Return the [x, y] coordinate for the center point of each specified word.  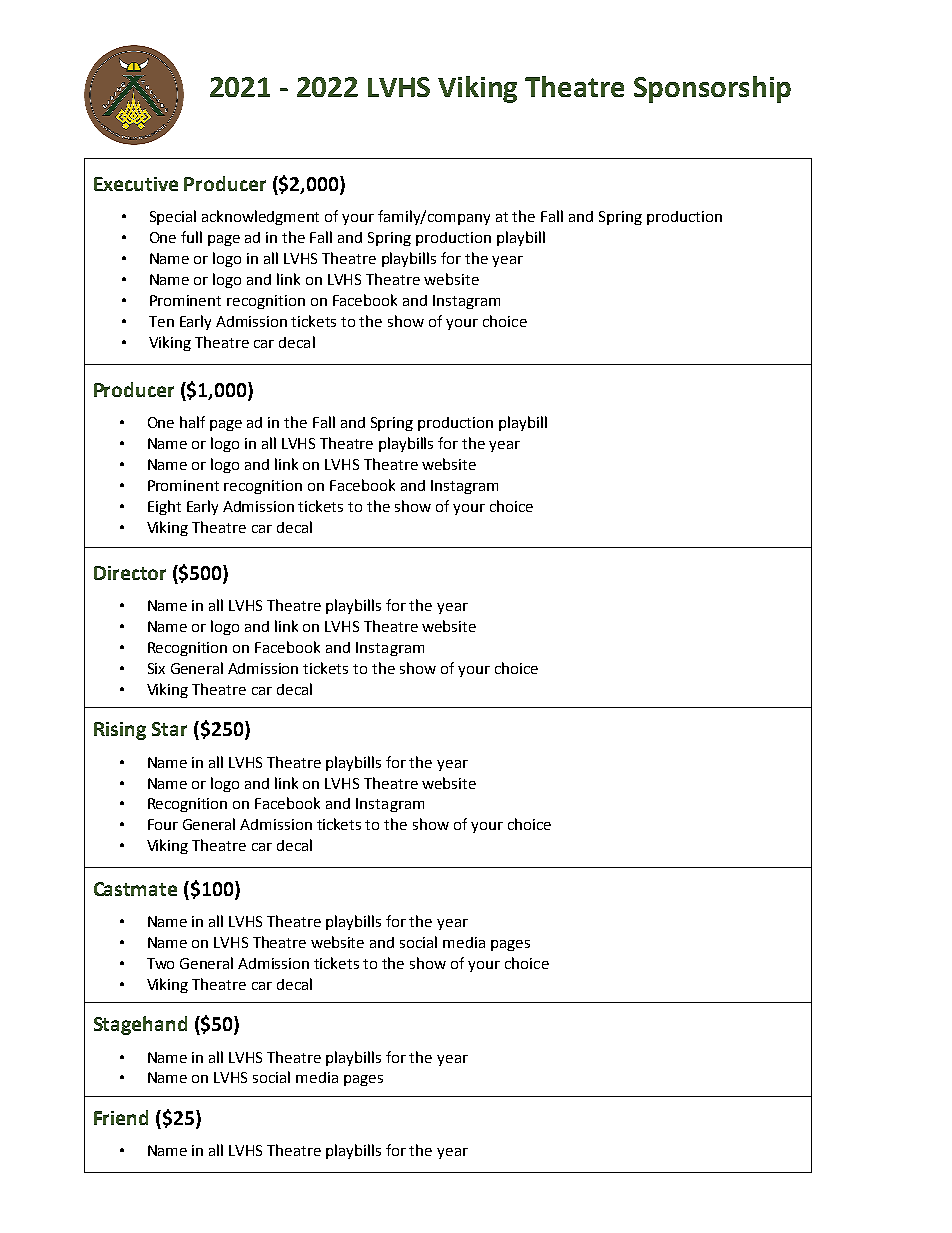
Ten [161, 321]
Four [163, 824]
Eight [164, 507]
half [192, 422]
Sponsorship [712, 89]
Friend [121, 1117]
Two [160, 963]
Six [156, 668]
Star [169, 729]
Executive [136, 184]
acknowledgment [260, 217]
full [191, 237]
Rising [120, 731]
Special [173, 217]
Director [130, 573]
